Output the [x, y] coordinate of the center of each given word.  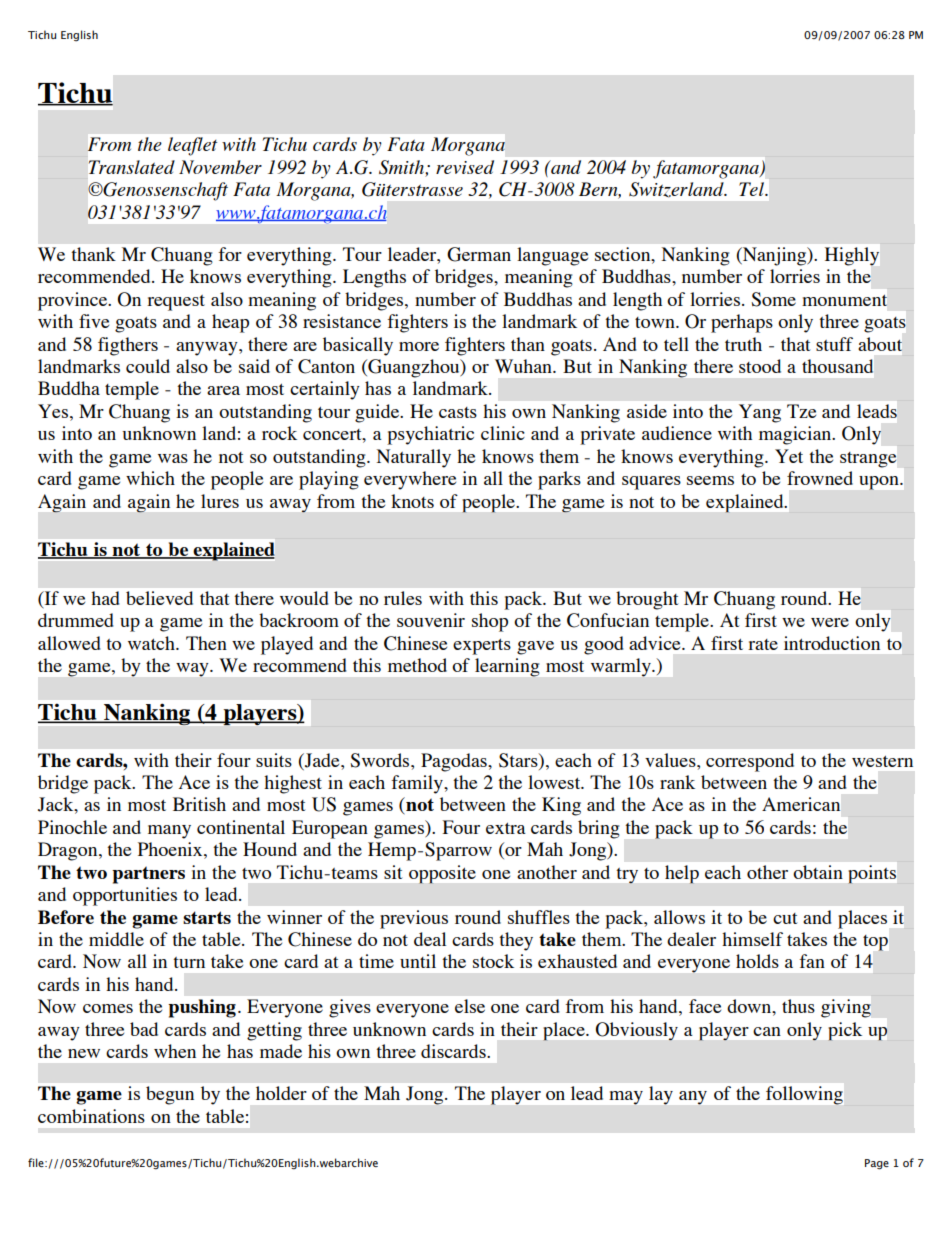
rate [763, 644]
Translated [132, 167]
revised [465, 167]
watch [152, 643]
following [804, 1095]
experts [482, 647]
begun [170, 1095]
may [626, 1098]
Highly [852, 256]
